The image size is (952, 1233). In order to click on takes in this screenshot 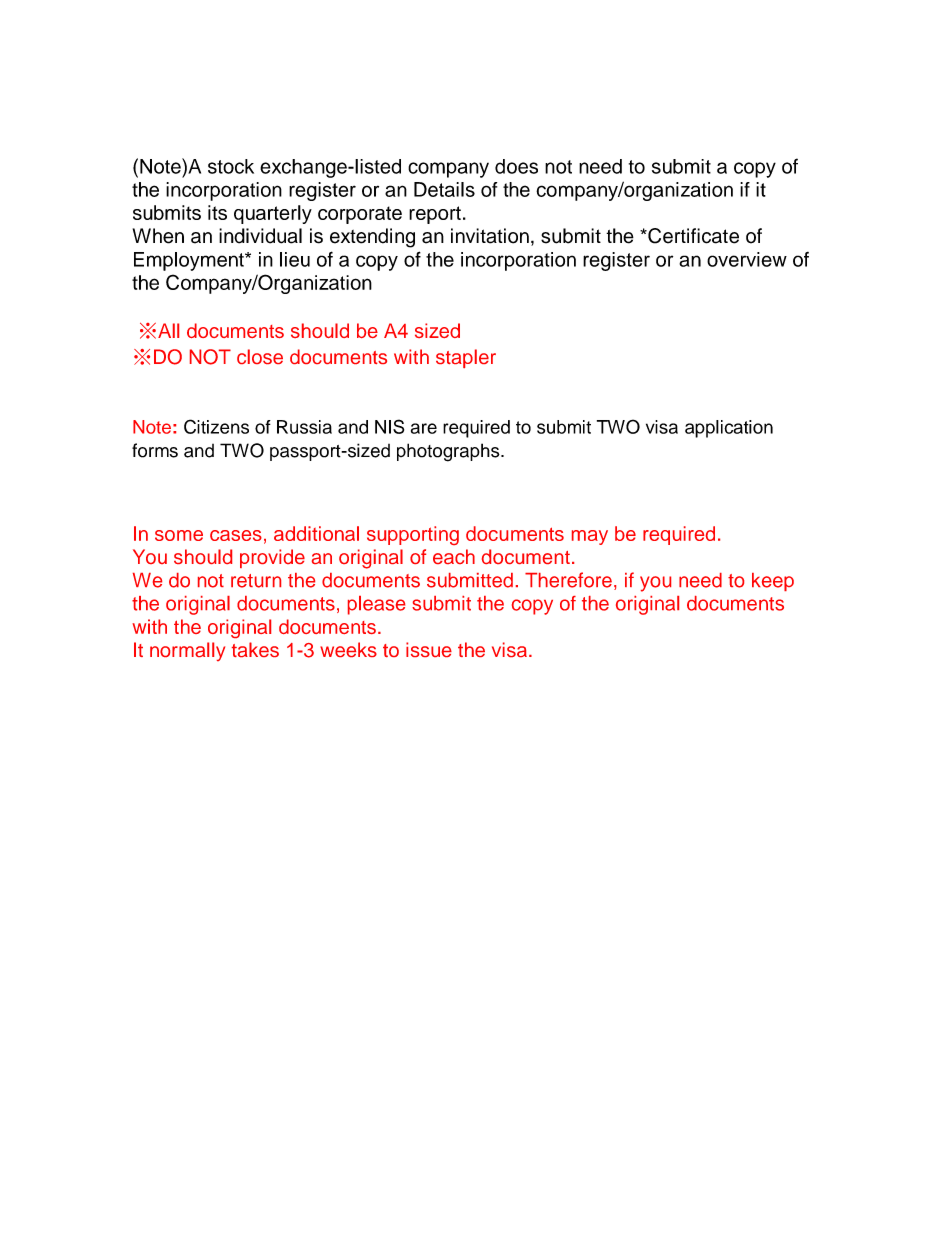, I will do `click(255, 649)`.
